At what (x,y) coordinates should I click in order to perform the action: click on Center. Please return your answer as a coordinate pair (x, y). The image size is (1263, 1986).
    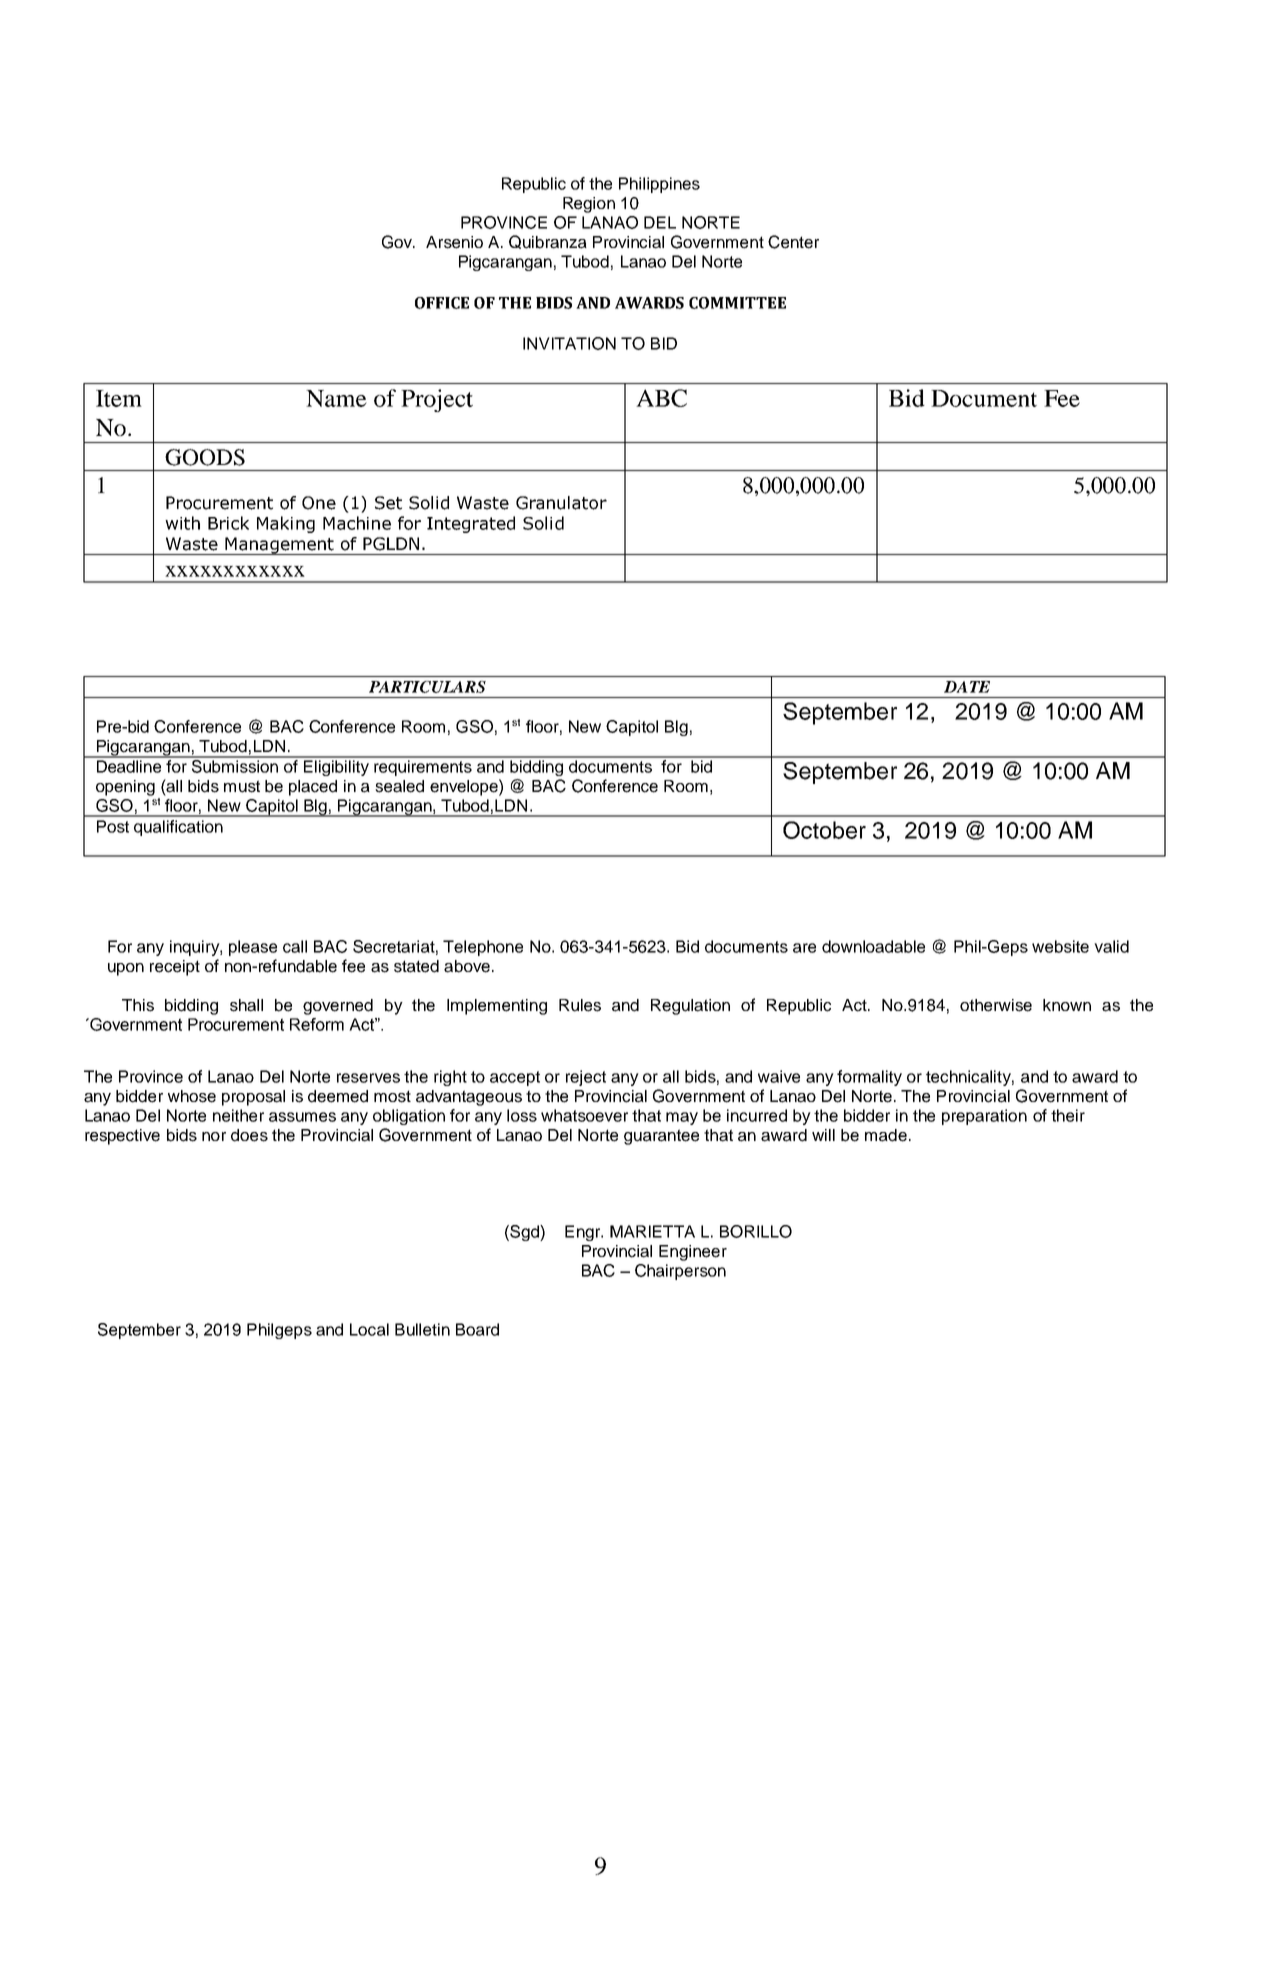
    Looking at the image, I should click on (793, 242).
